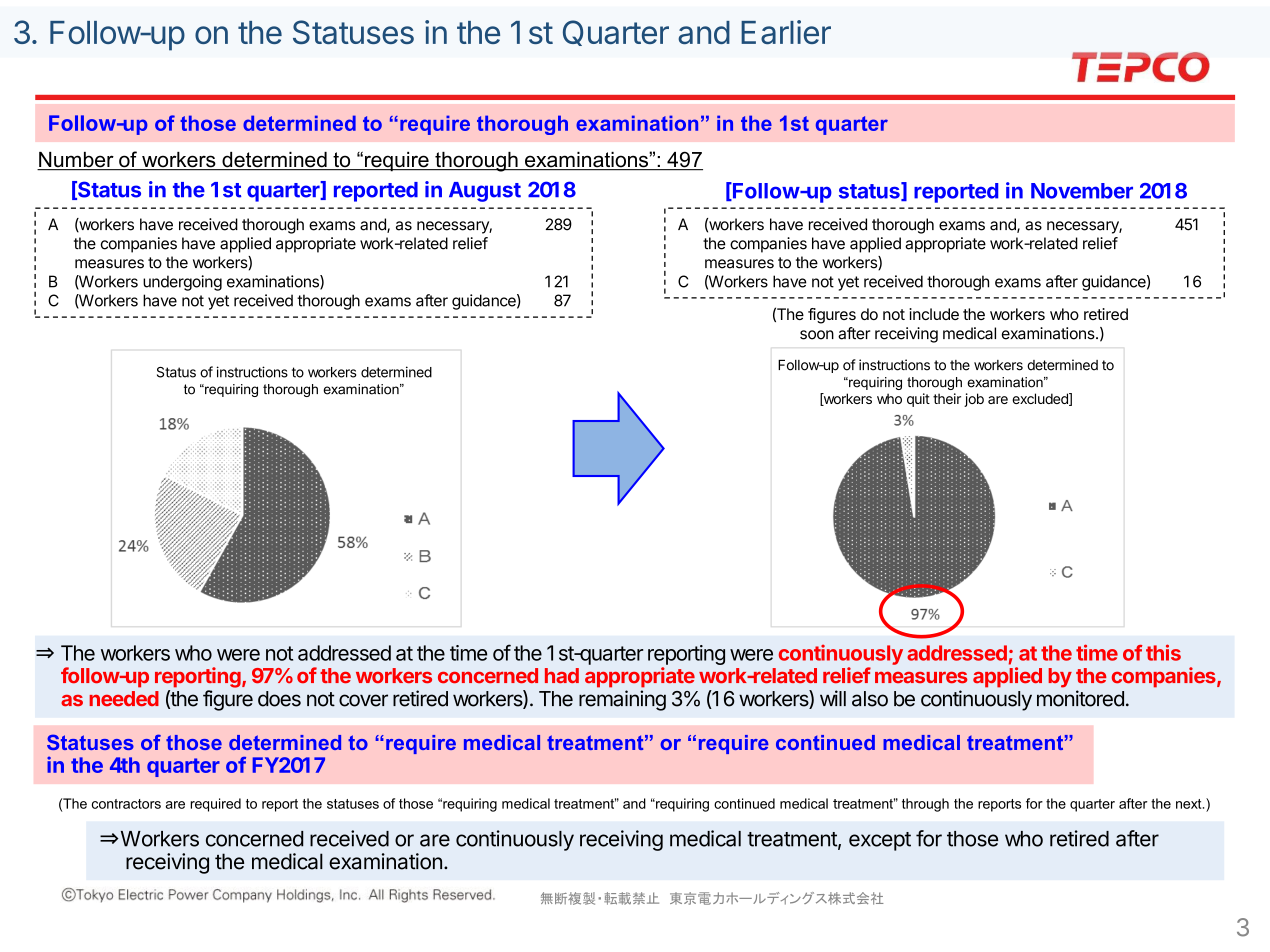  I want to click on undergoing, so click(182, 283).
